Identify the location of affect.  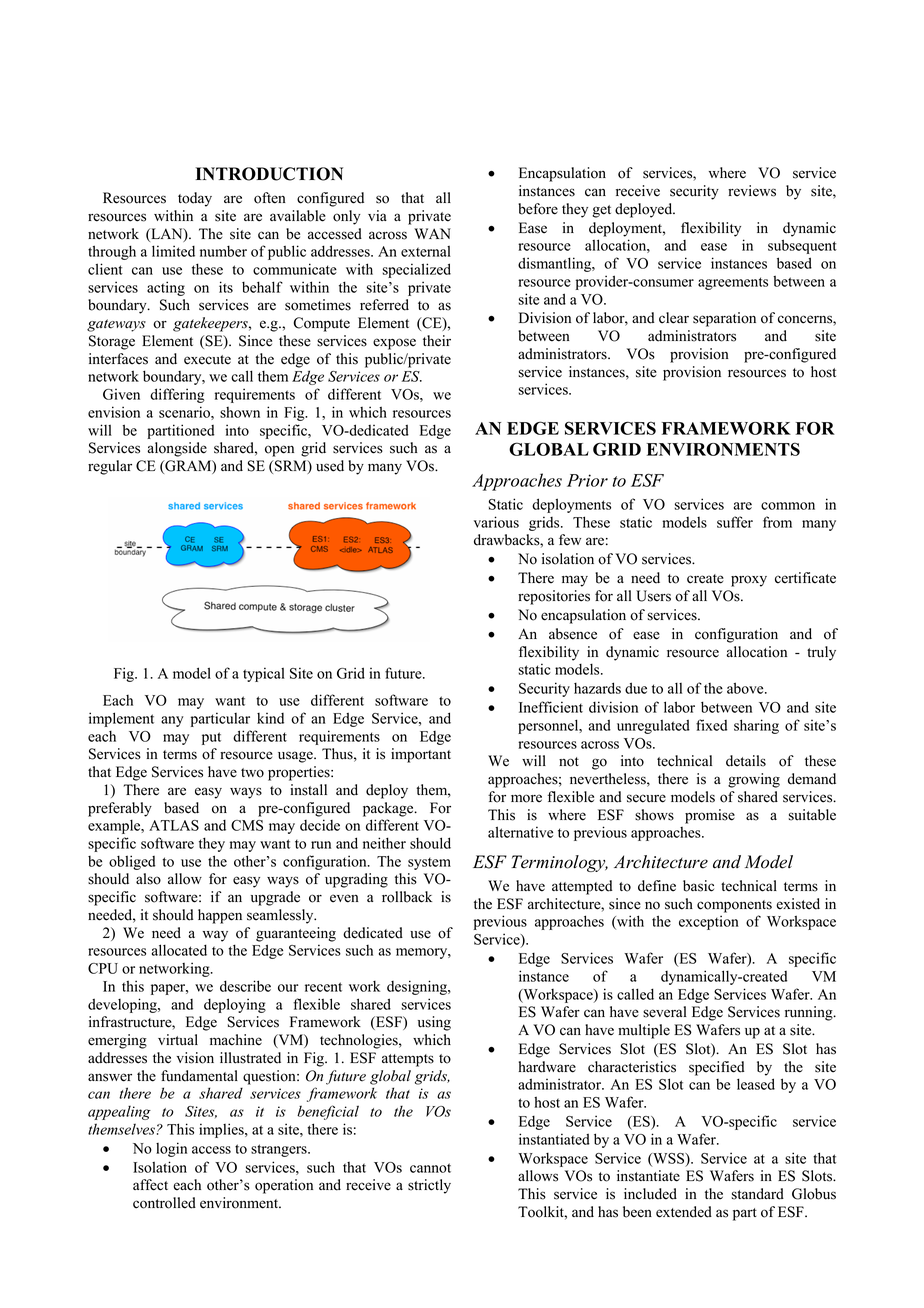
(150, 1185).
